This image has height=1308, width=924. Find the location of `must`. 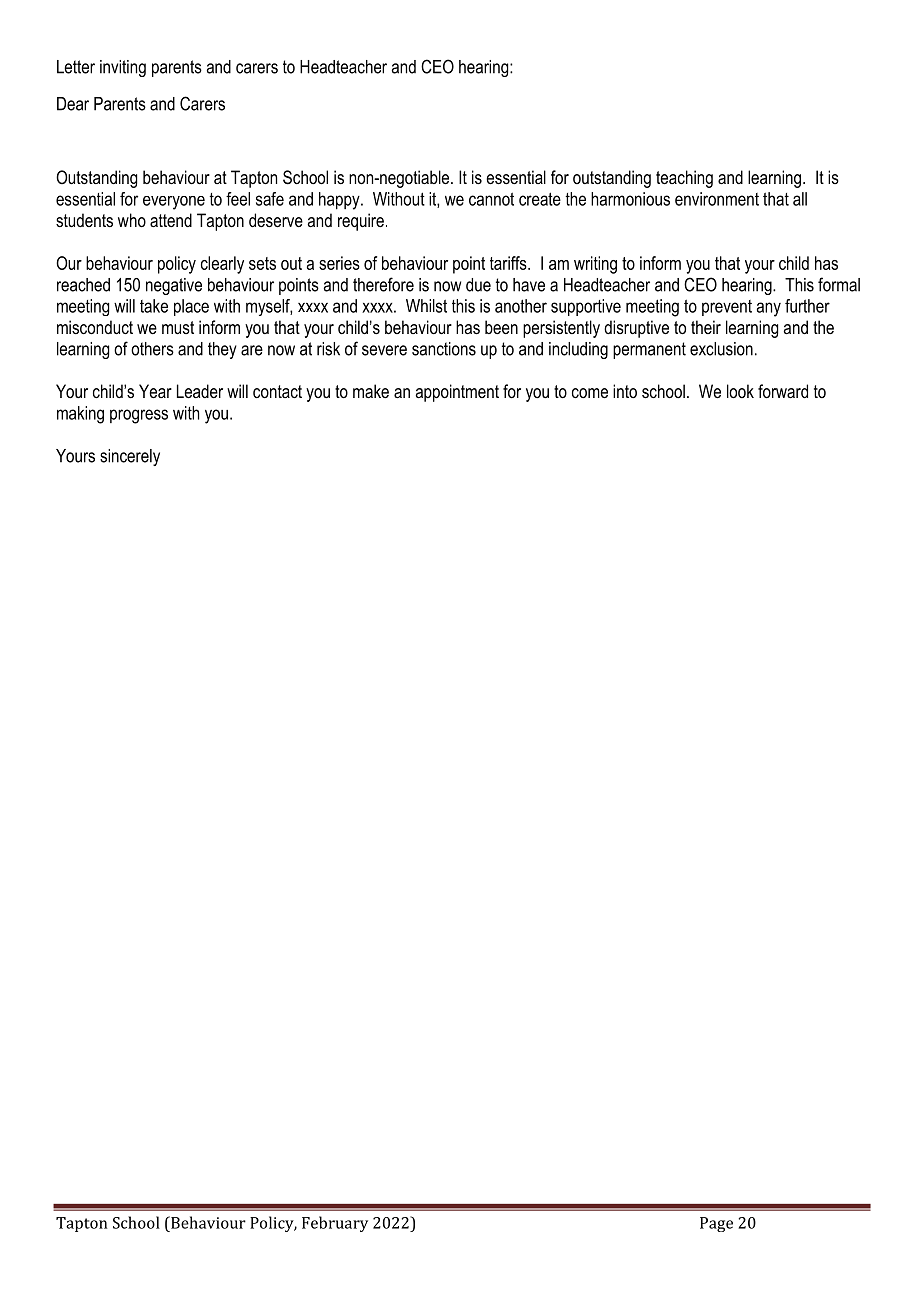

must is located at coordinates (178, 327).
